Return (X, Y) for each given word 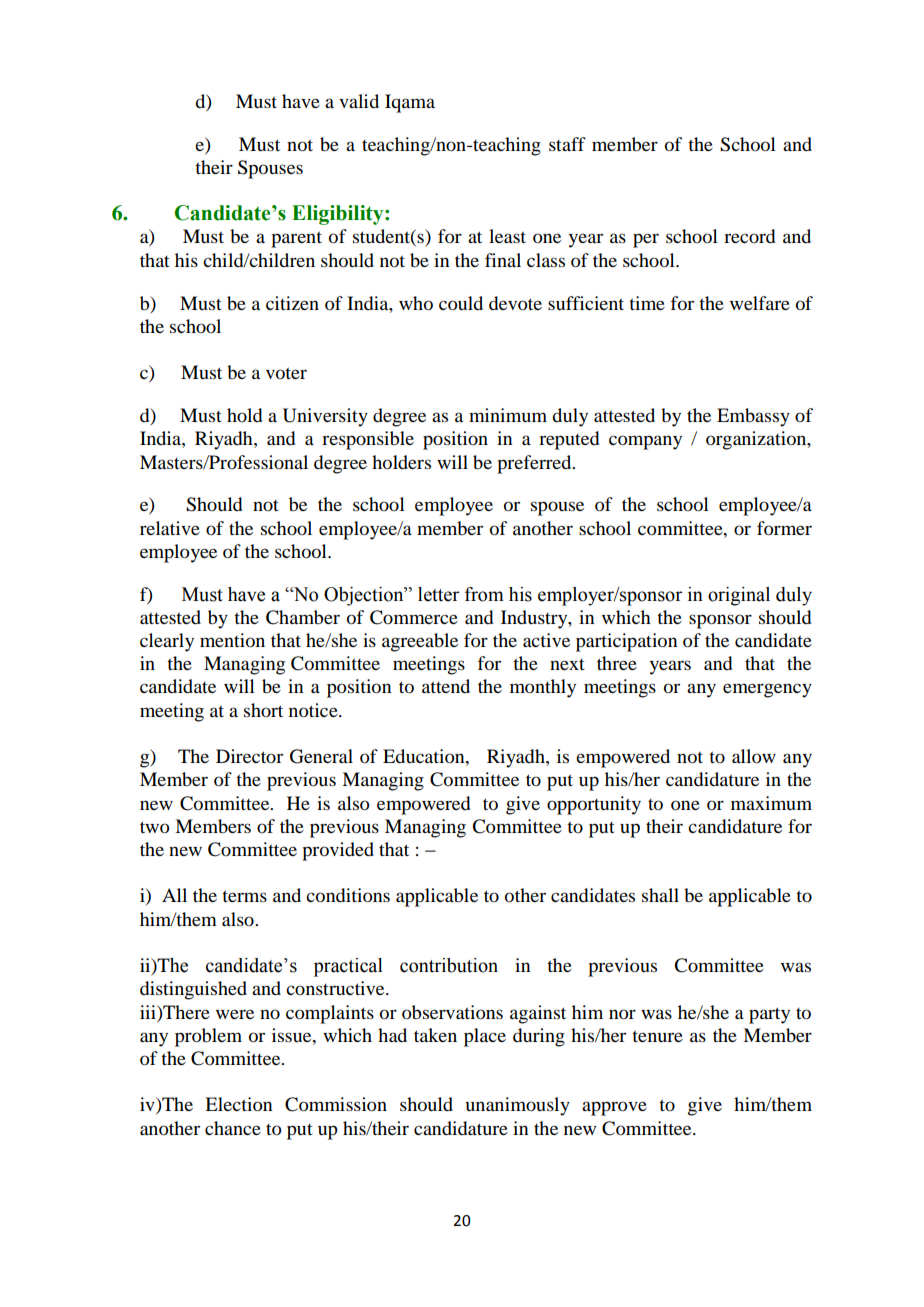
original (739, 596)
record (749, 236)
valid (359, 101)
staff (567, 144)
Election (238, 1104)
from (484, 594)
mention (232, 640)
